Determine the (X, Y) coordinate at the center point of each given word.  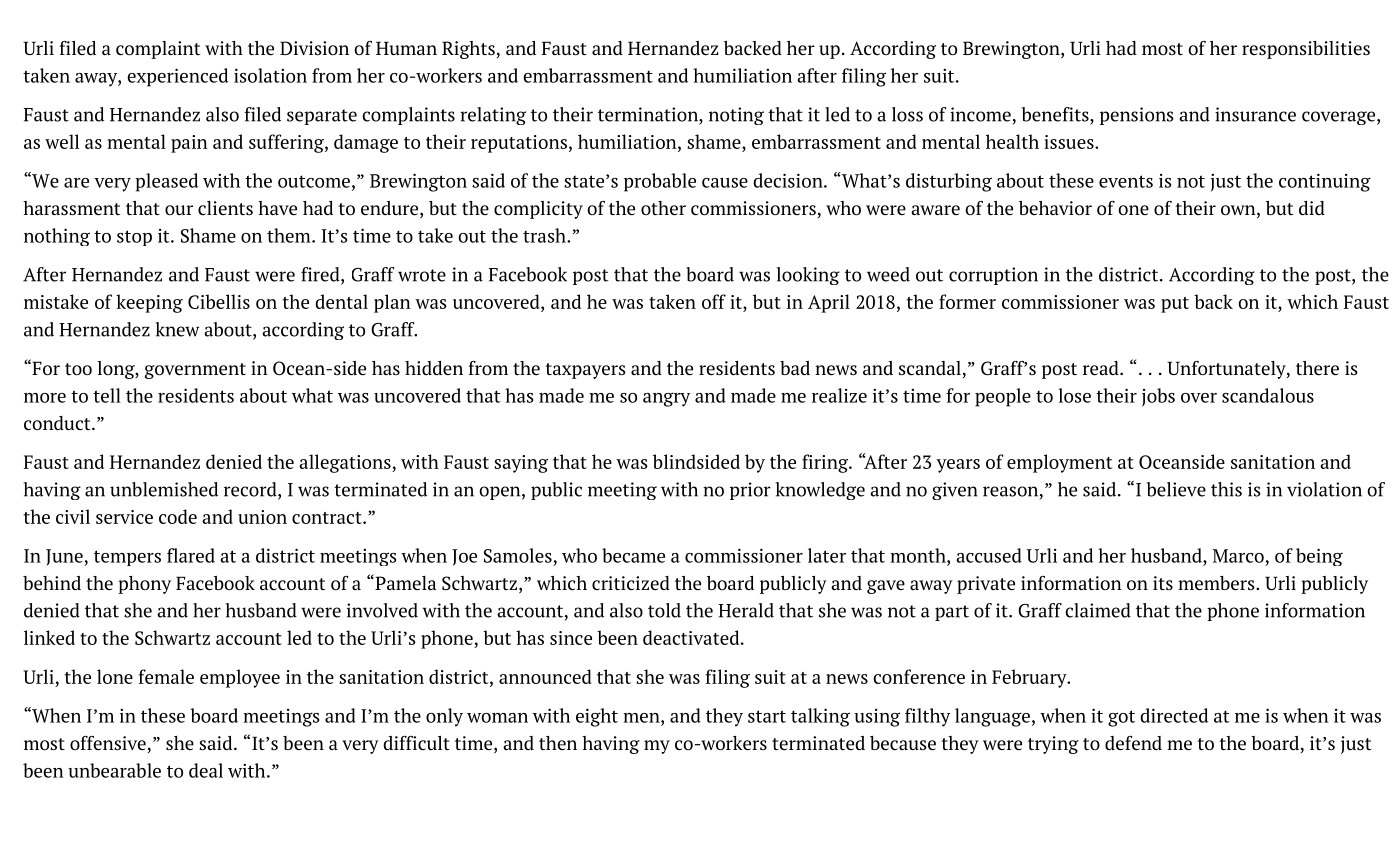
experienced (177, 77)
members (1217, 583)
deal (206, 770)
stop (134, 238)
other (663, 208)
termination (649, 114)
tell (107, 395)
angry (666, 399)
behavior (1055, 208)
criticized (631, 583)
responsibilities (1306, 50)
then (558, 743)
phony (144, 585)
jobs (1158, 397)
